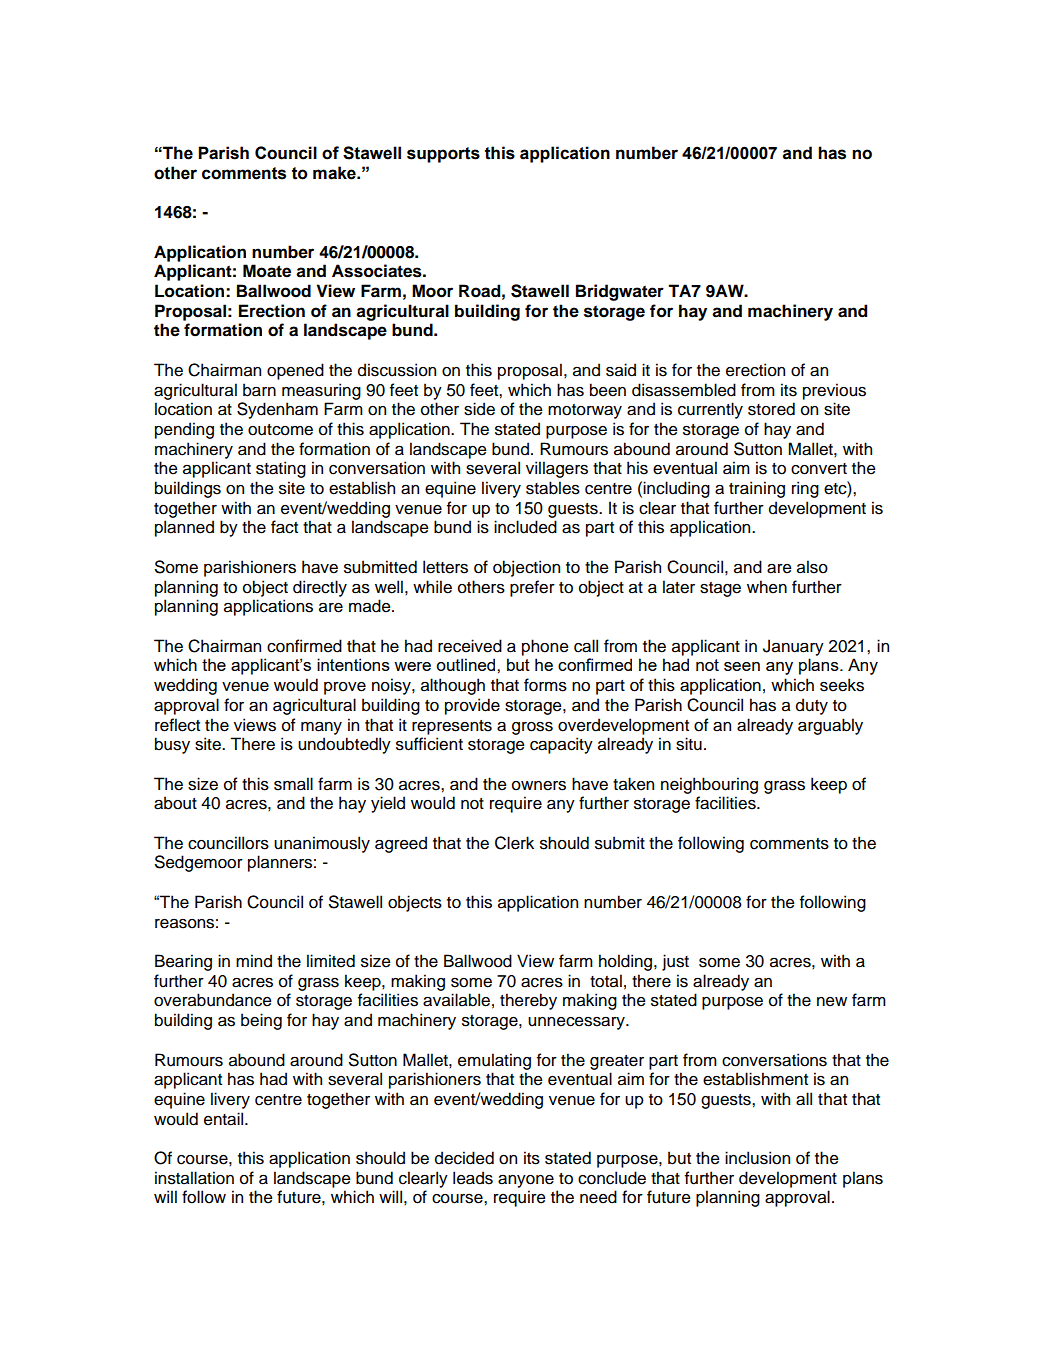 This document has width=1048, height=1357. Describe the element at coordinates (345, 688) in the document. I see `prove` at that location.
